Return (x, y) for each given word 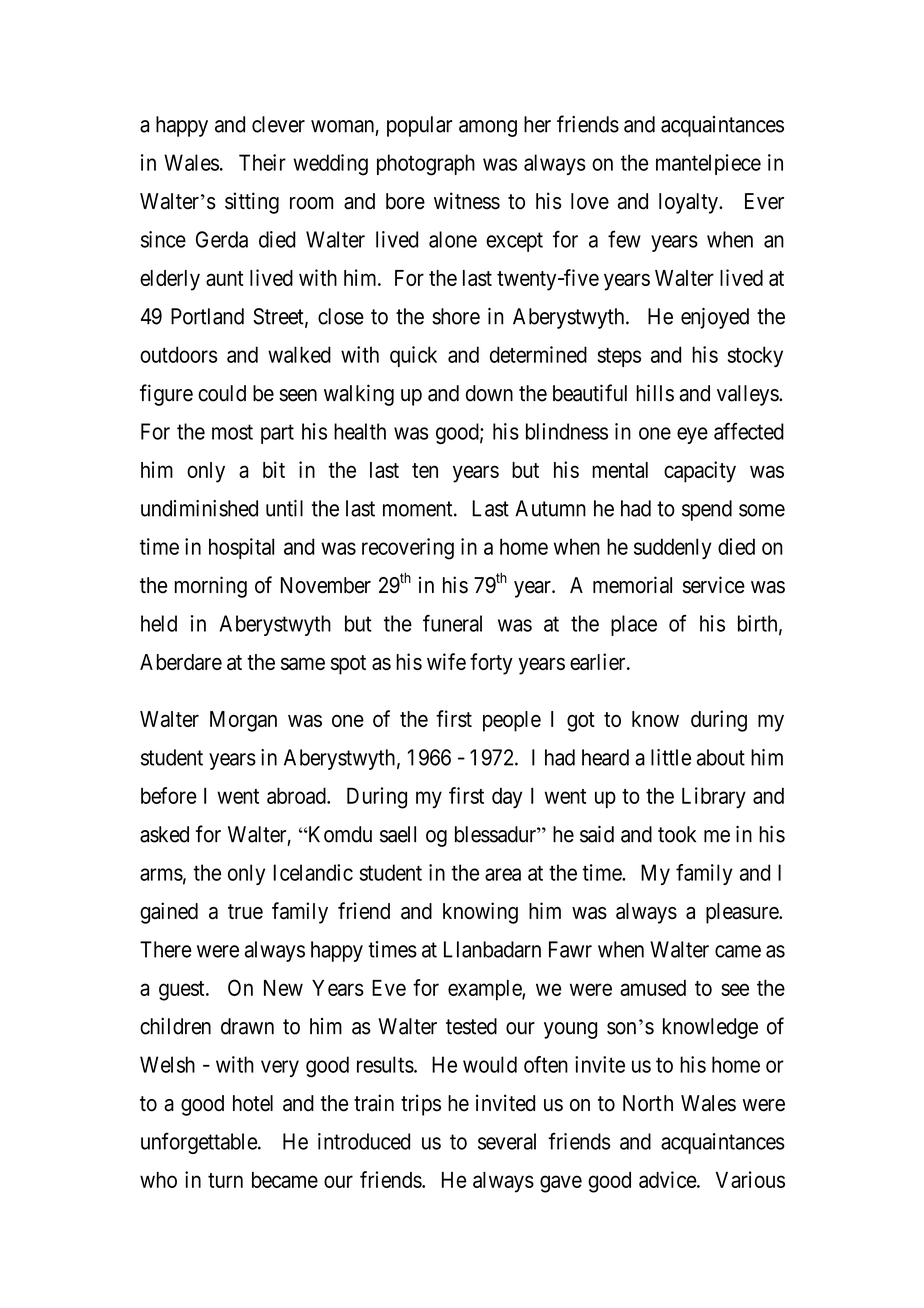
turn (225, 1180)
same (303, 663)
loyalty (689, 203)
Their (262, 162)
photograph (426, 165)
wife (446, 661)
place (634, 625)
